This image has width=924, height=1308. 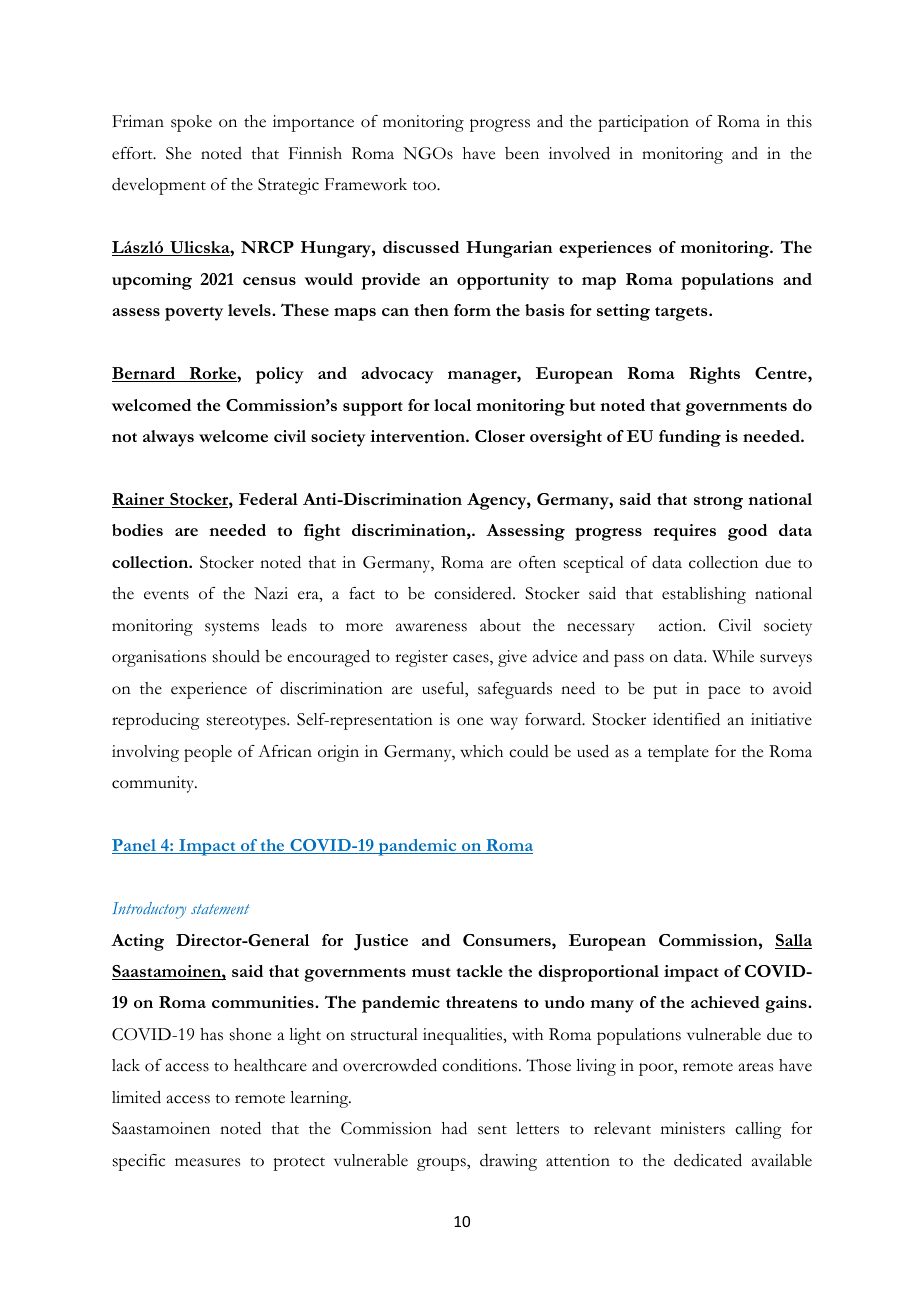 What do you see at coordinates (207, 1162) in the image?
I see `measures` at bounding box center [207, 1162].
